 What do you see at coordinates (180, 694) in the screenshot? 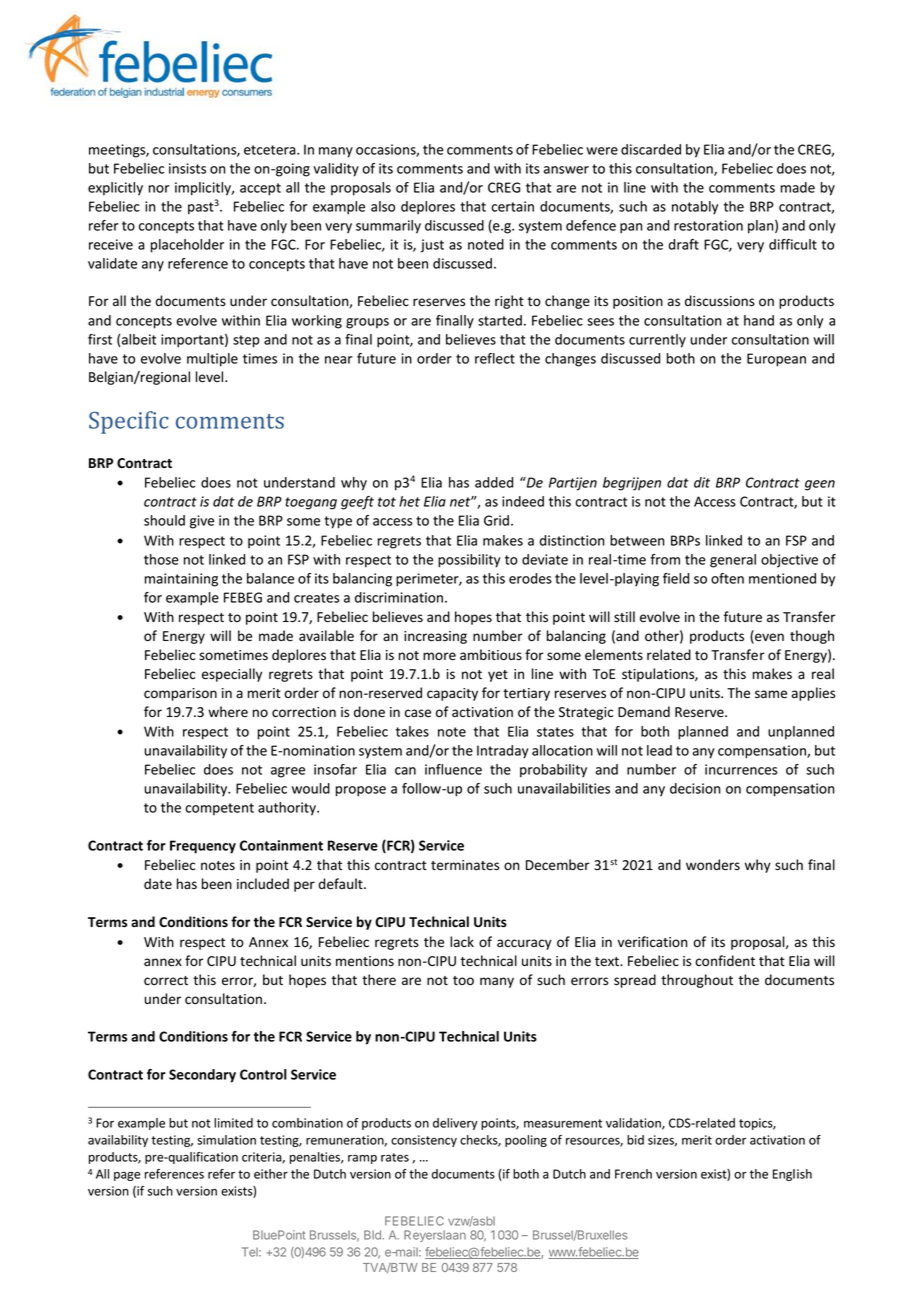
I see `comparison` at bounding box center [180, 694].
